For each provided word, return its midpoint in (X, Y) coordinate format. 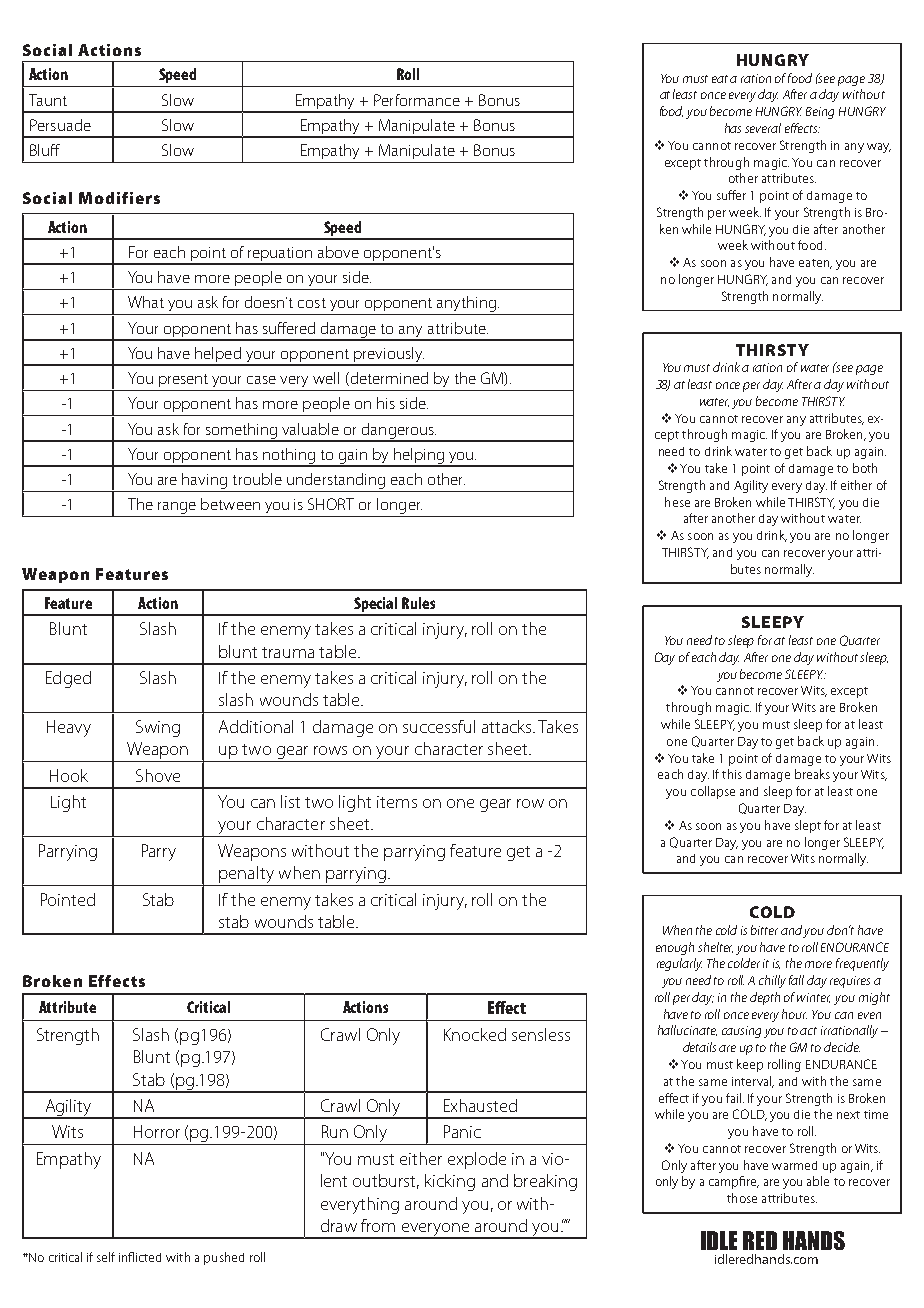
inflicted (140, 1257)
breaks (812, 774)
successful (439, 726)
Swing (158, 728)
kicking (450, 1182)
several (763, 128)
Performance (417, 100)
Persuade (60, 125)
